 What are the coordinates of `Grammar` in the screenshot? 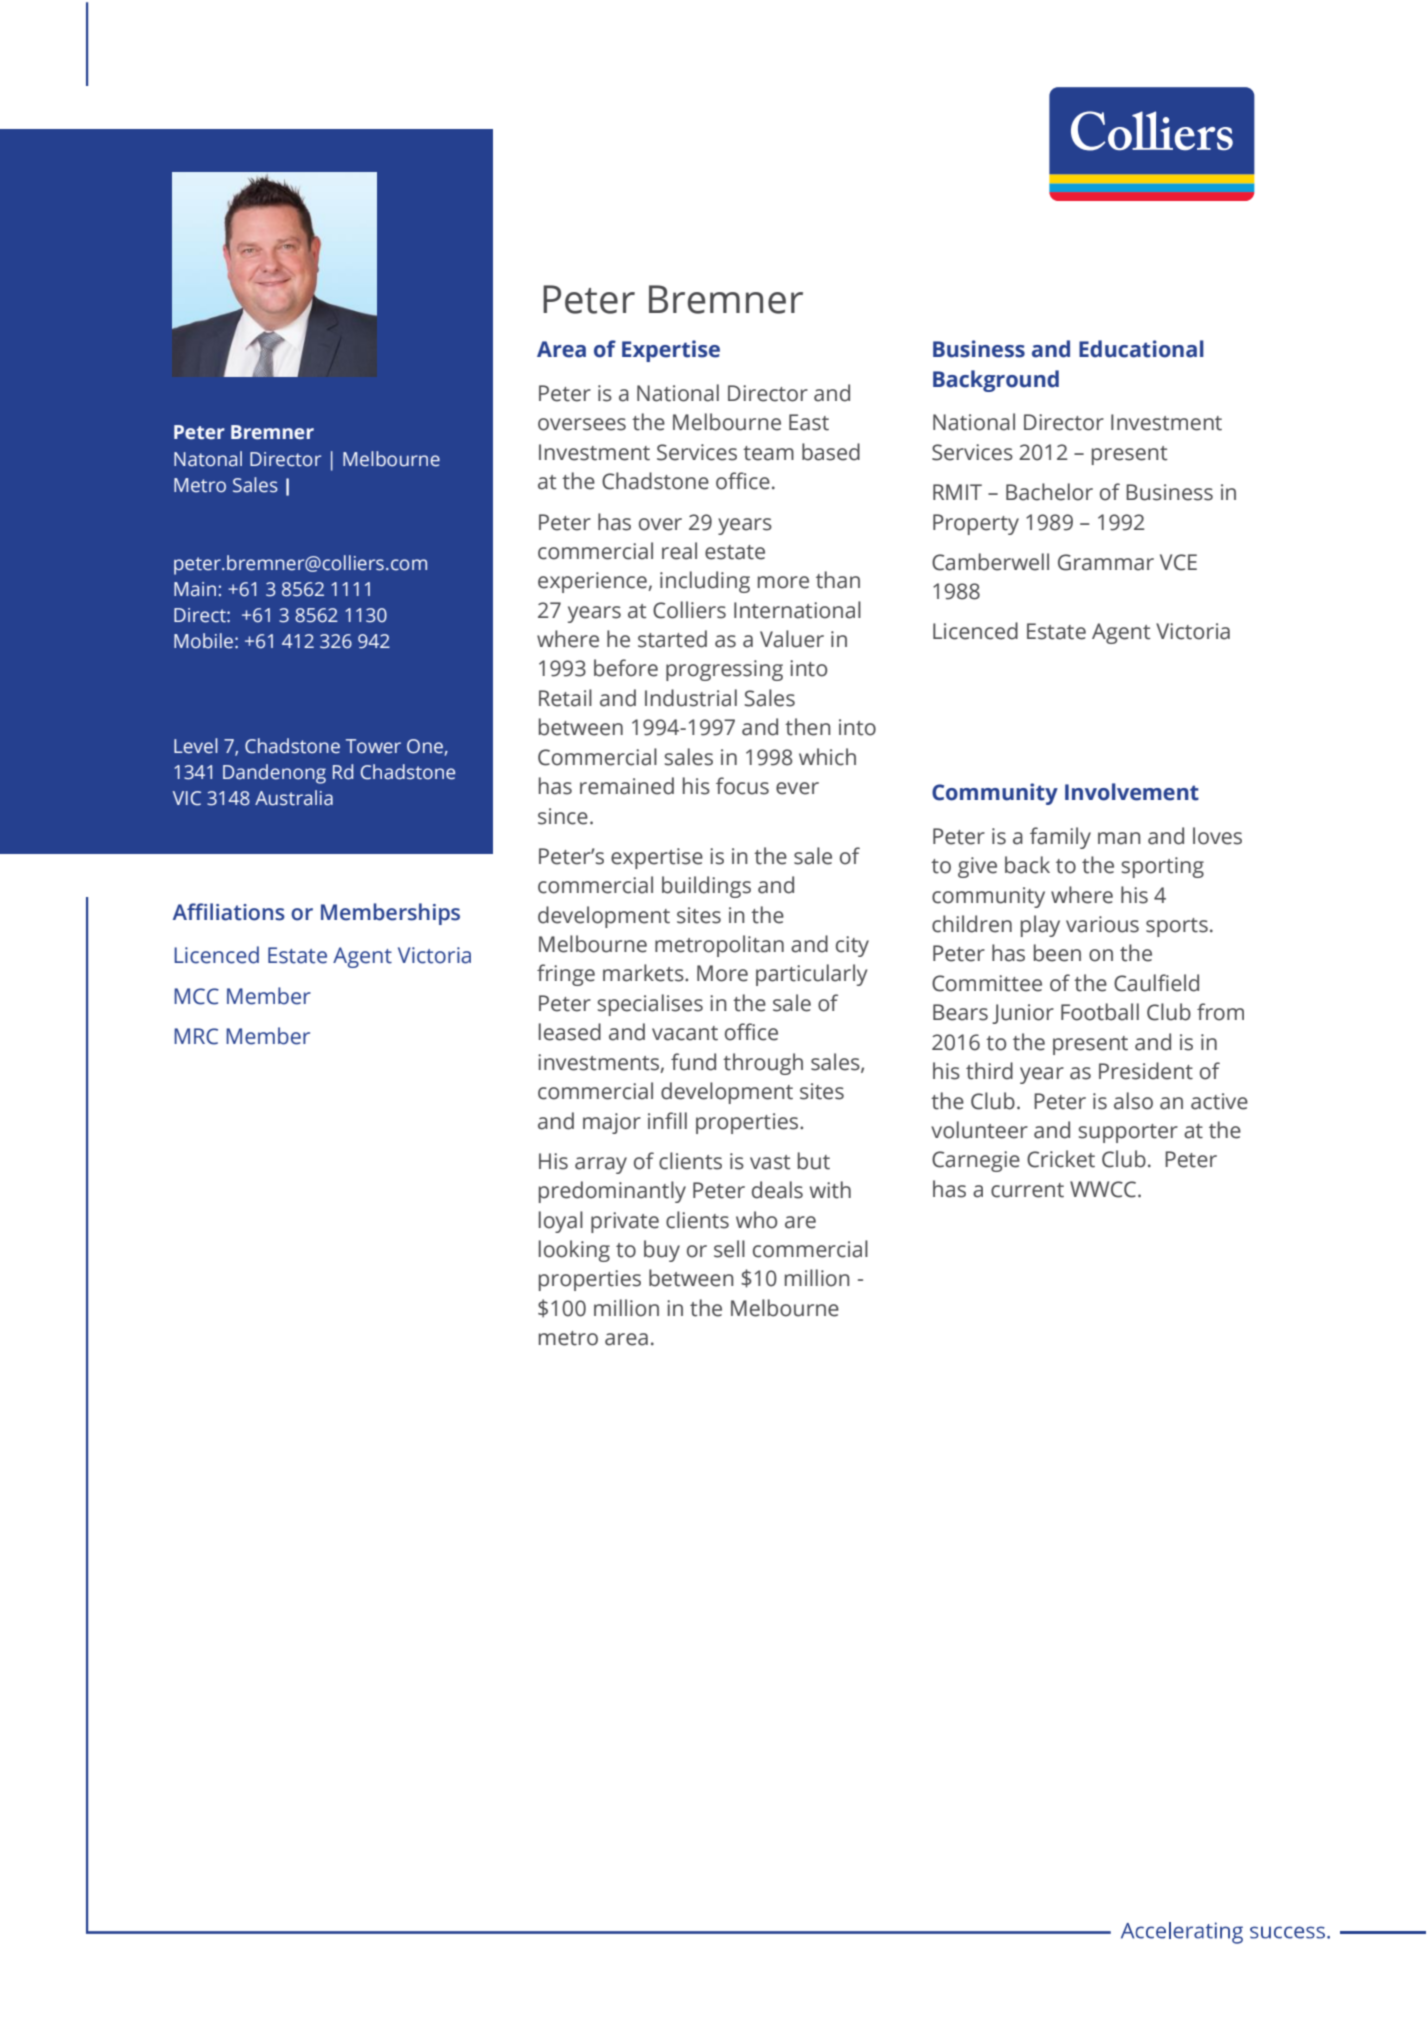 It's located at (1106, 562).
